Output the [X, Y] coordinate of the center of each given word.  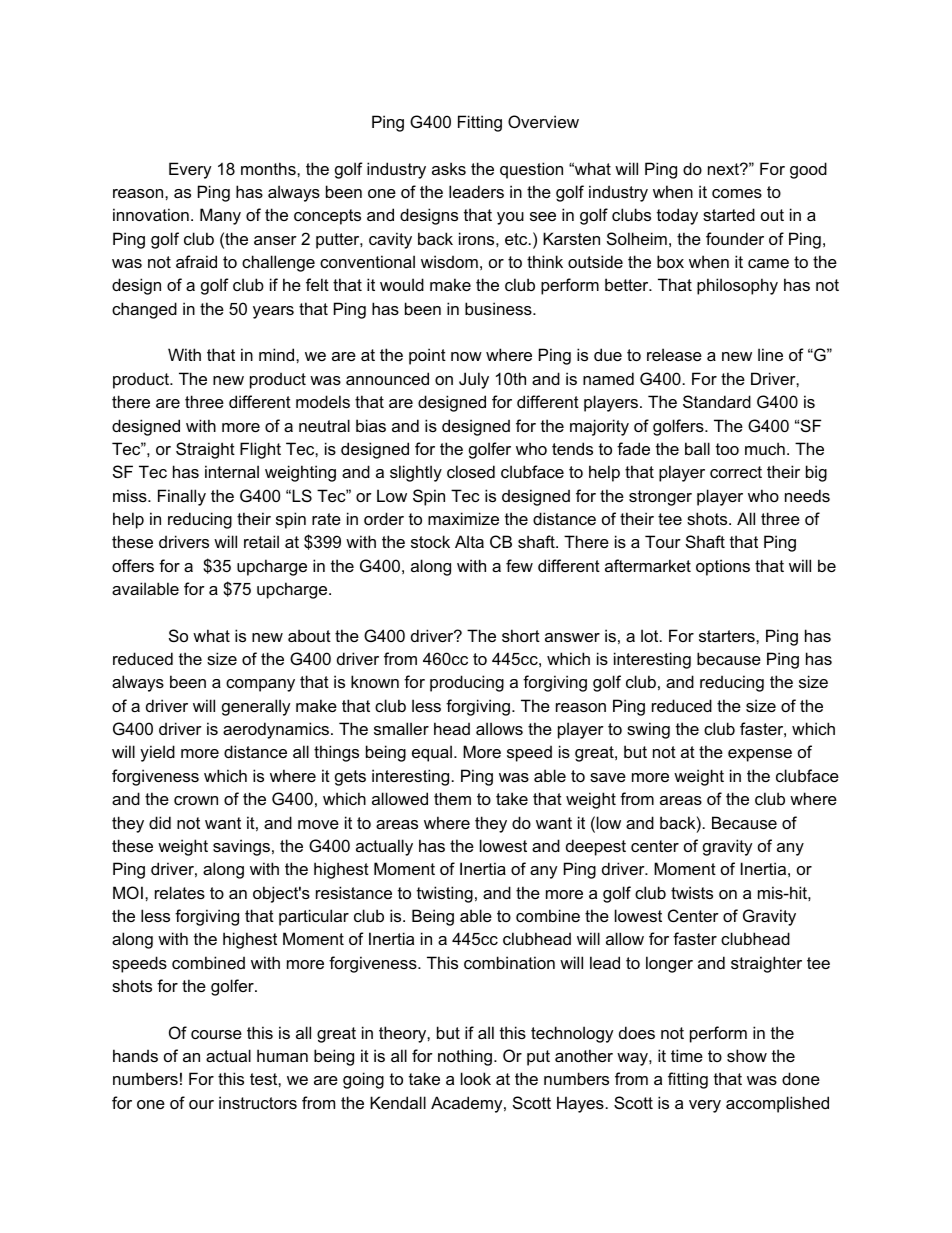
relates [180, 892]
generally [256, 707]
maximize [463, 518]
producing [467, 683]
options [723, 567]
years [273, 312]
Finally [182, 497]
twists [692, 892]
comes [737, 193]
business [499, 308]
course [216, 1034]
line [770, 354]
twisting [445, 894]
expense [760, 755]
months [269, 168]
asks [449, 168]
